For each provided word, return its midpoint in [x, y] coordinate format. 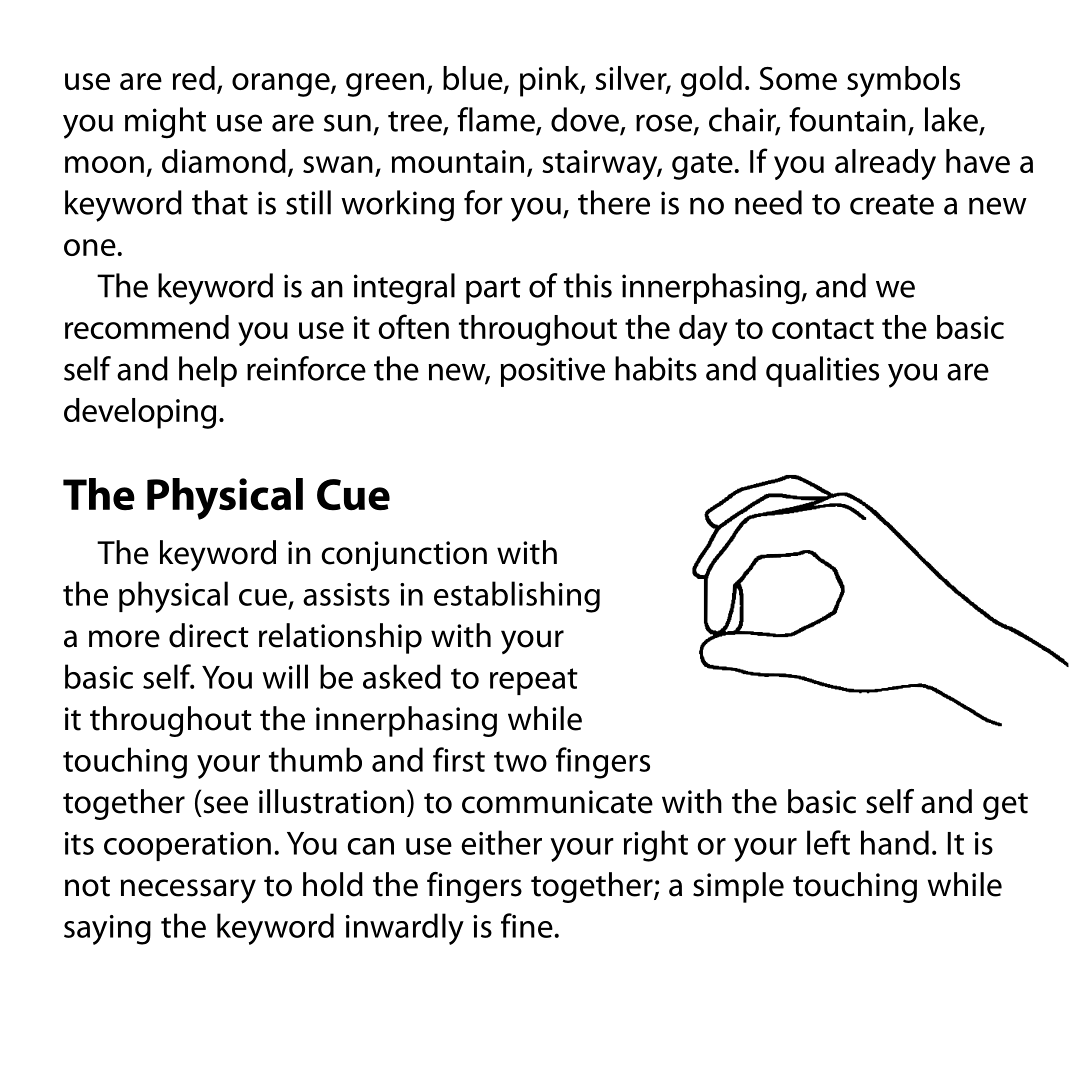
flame [497, 120]
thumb [315, 759]
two [520, 761]
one [90, 247]
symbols [903, 81]
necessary [188, 891]
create [892, 204]
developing [140, 413]
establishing [517, 597]
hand [895, 842]
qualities [822, 371]
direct [209, 635]
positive [553, 372]
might [165, 123]
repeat [534, 681]
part [493, 290]
